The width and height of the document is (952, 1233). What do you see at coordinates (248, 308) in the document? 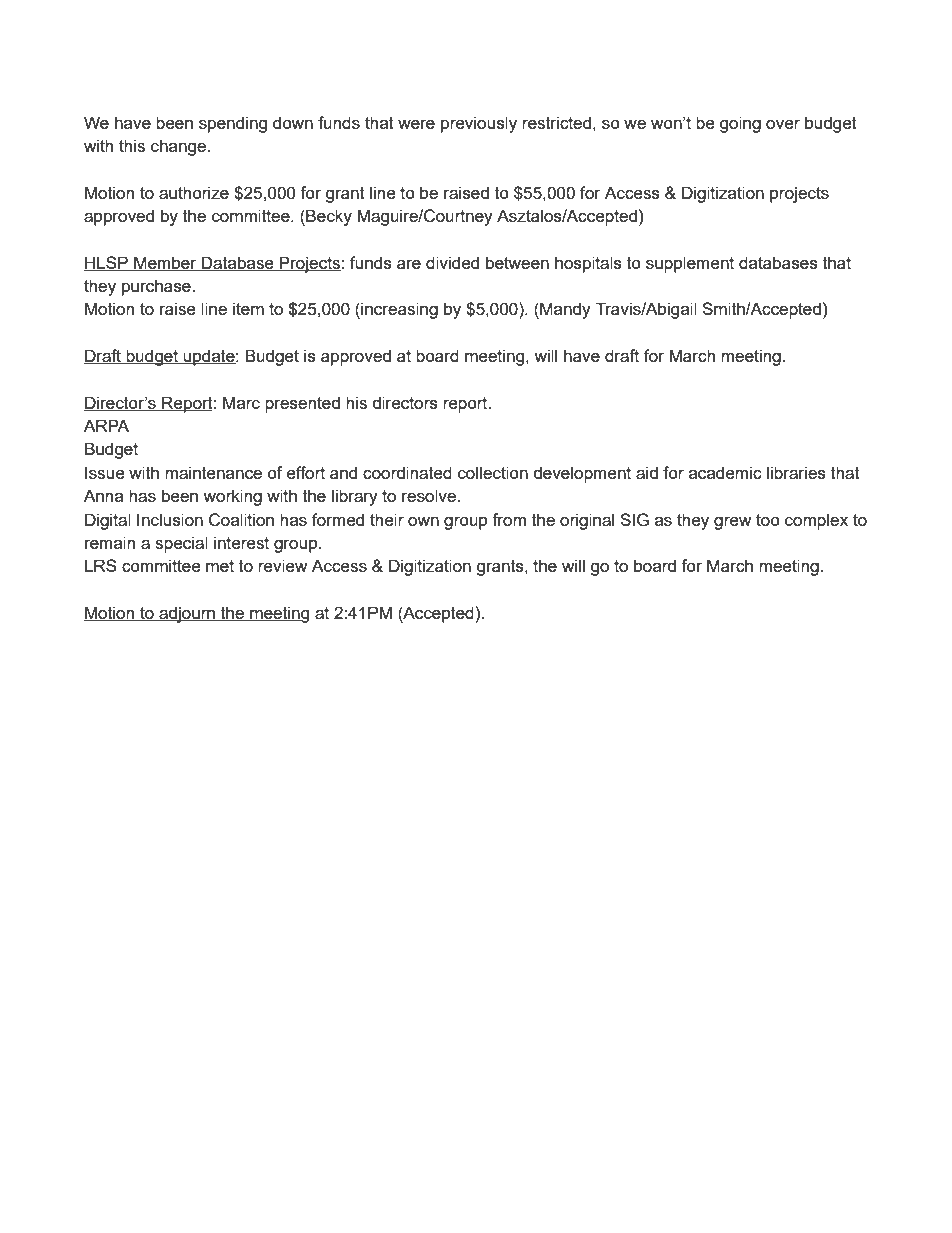
I see `item` at bounding box center [248, 308].
